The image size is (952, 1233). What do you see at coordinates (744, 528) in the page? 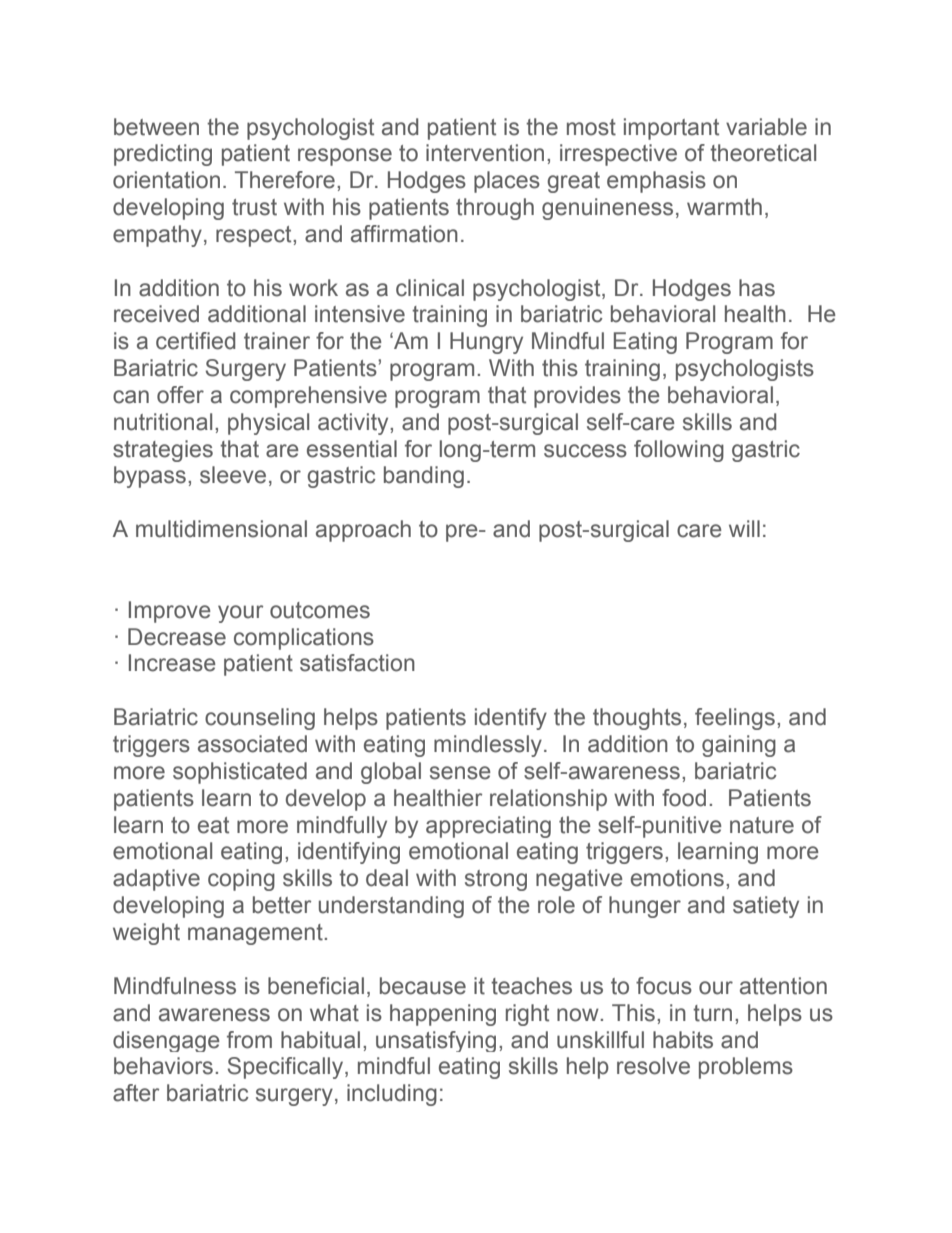
I see `will` at bounding box center [744, 528].
